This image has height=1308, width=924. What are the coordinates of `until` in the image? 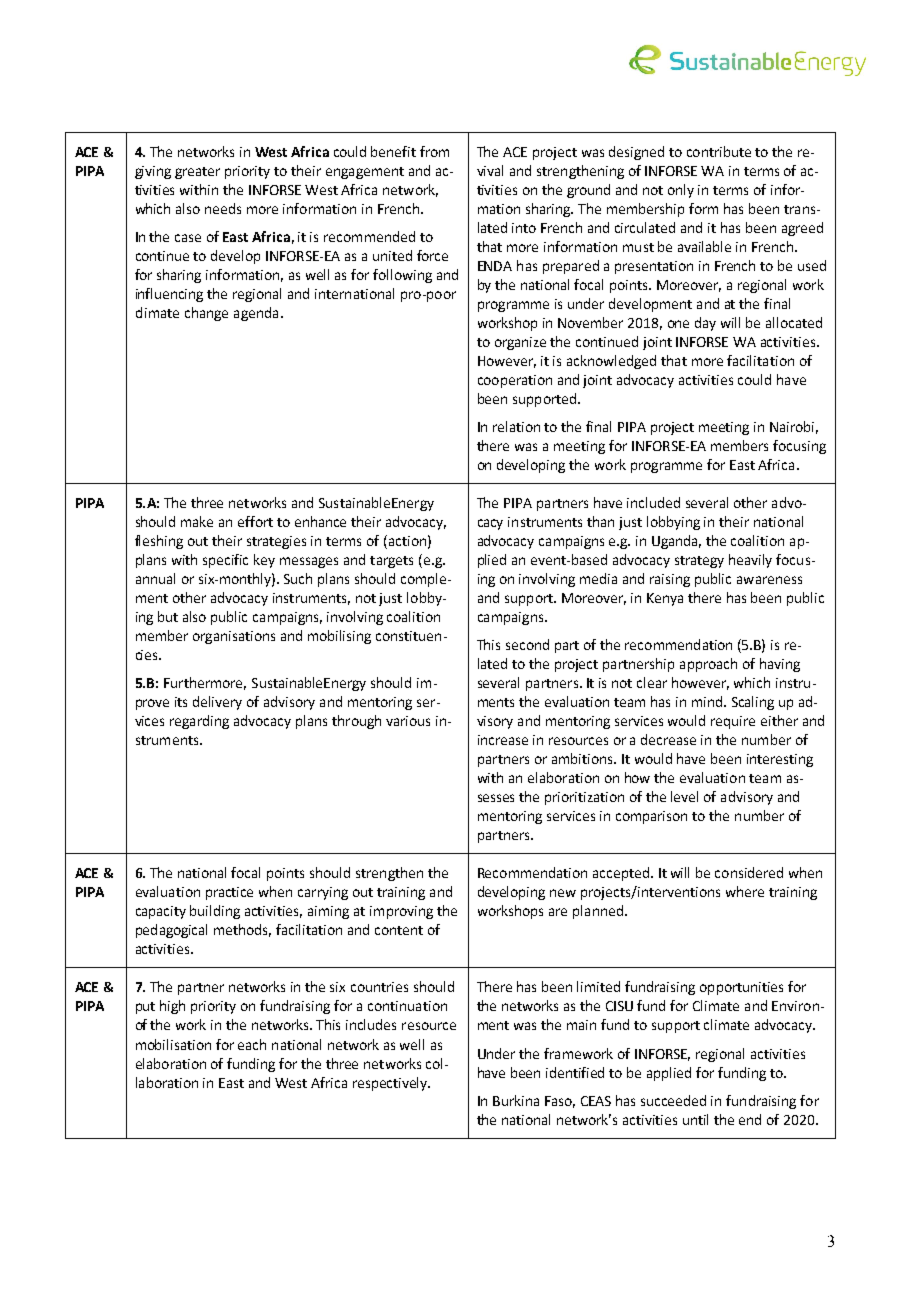 It's located at (695, 1119).
